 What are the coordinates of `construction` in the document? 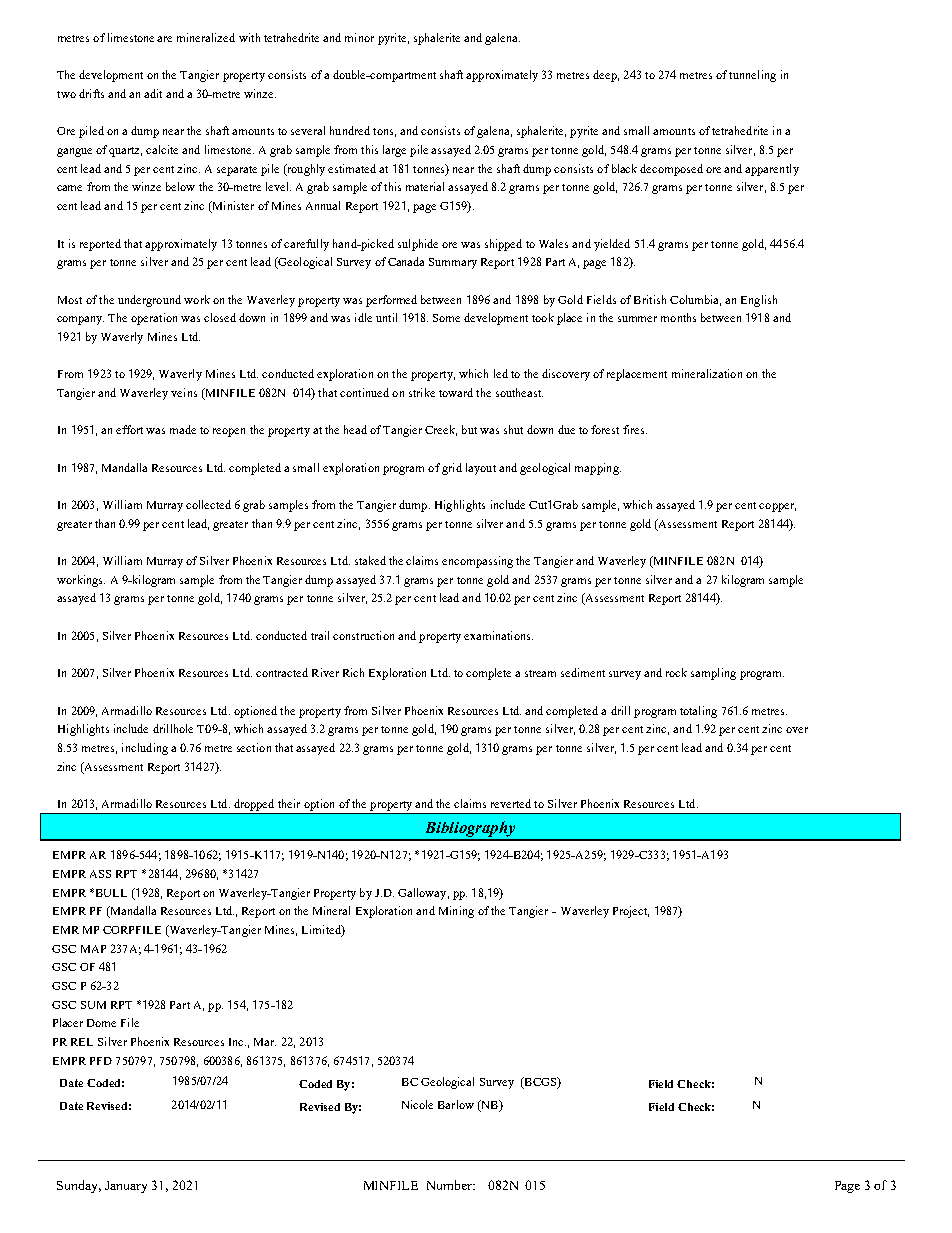 It's located at (363, 635).
